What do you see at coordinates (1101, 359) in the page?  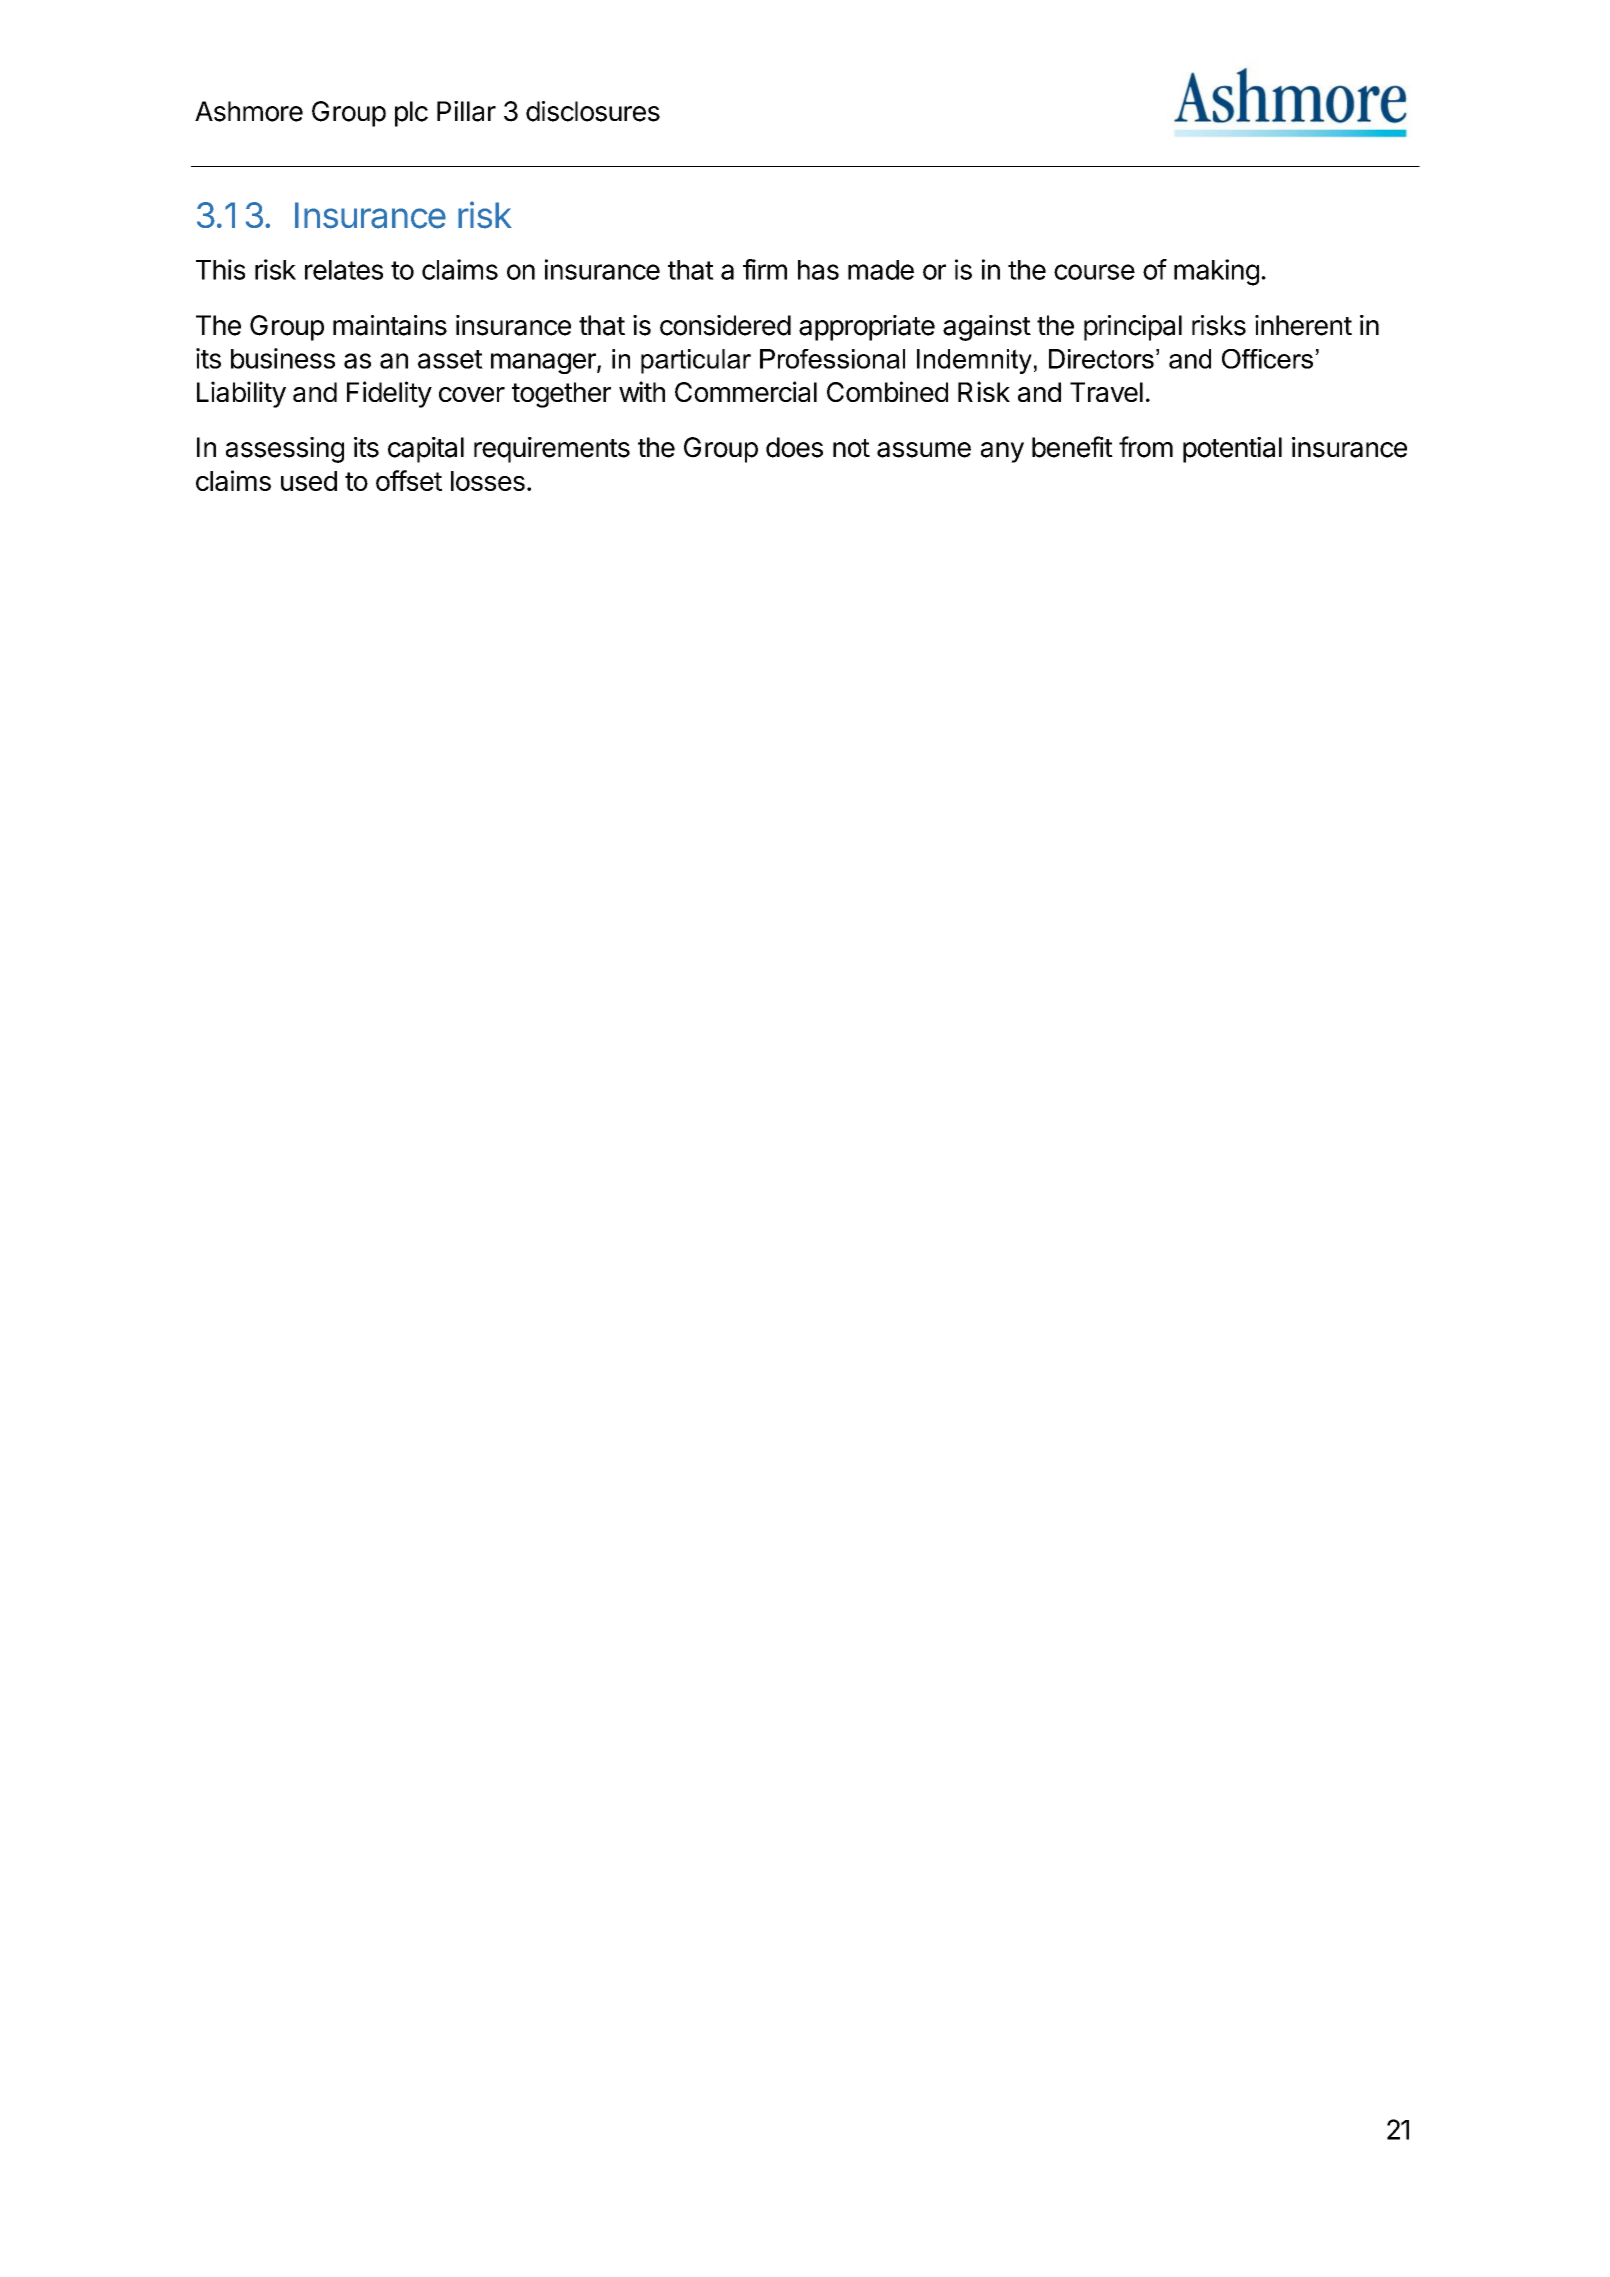 I see `Directors` at bounding box center [1101, 359].
